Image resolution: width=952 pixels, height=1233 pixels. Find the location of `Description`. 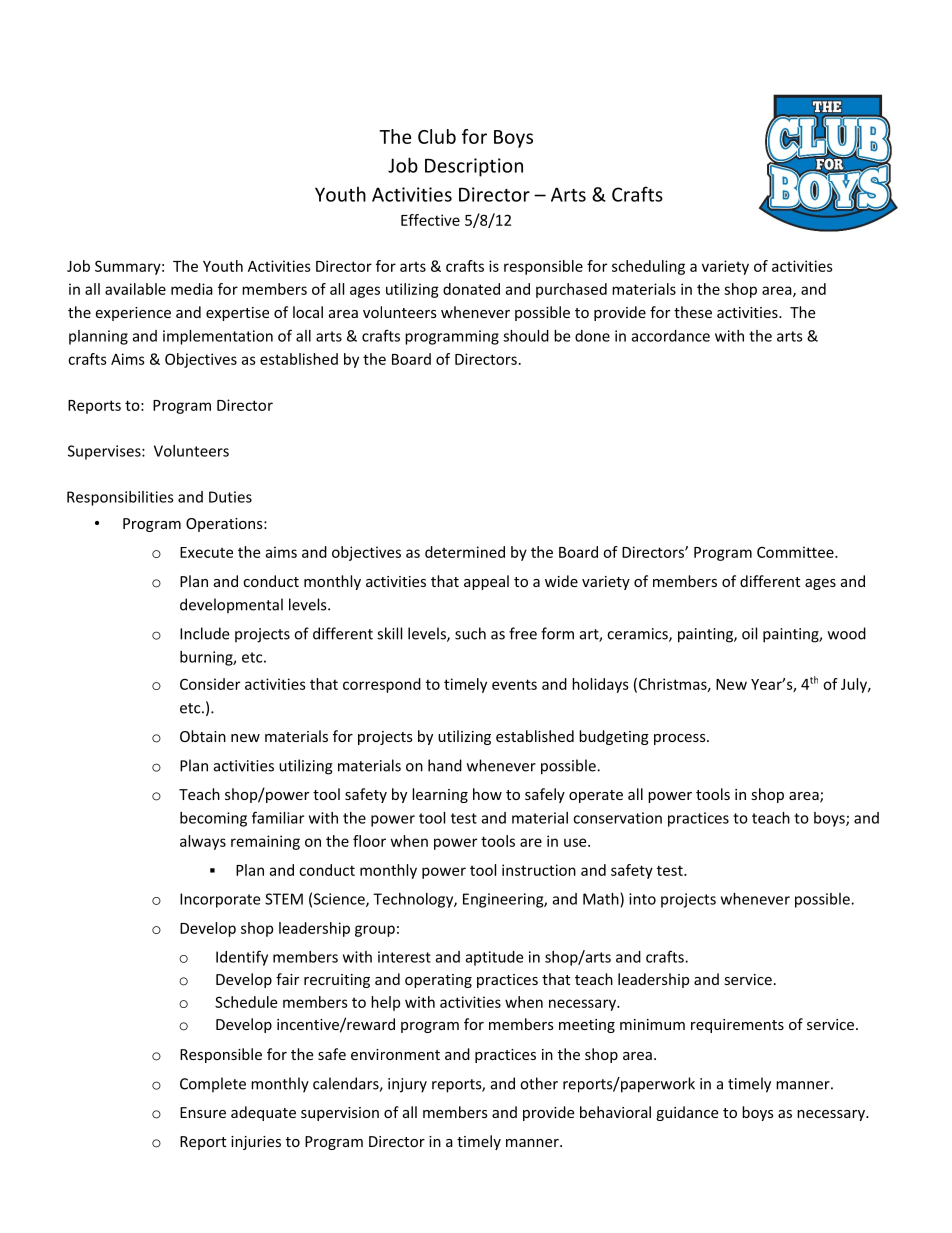

Description is located at coordinates (474, 167).
